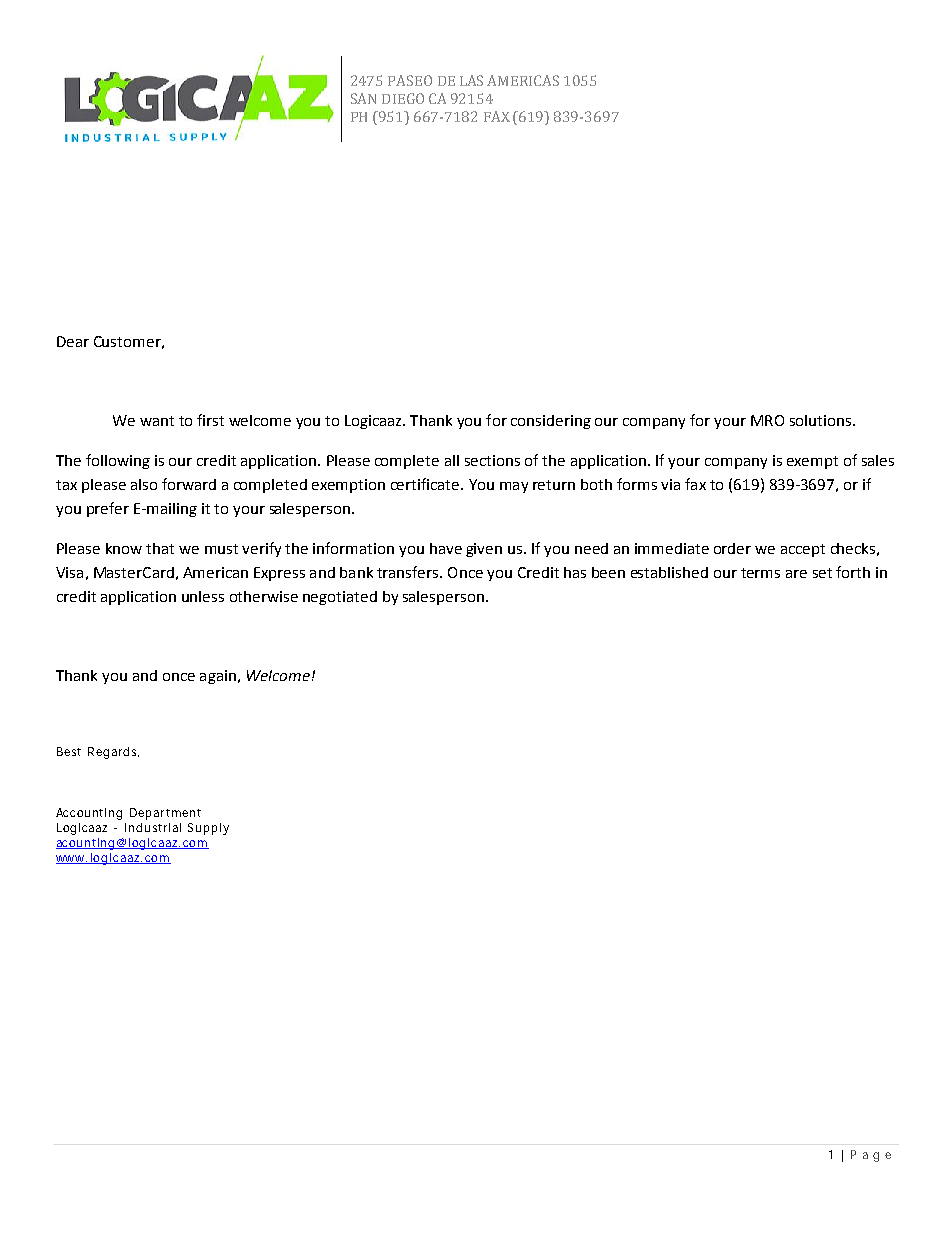  I want to click on want, so click(157, 421).
